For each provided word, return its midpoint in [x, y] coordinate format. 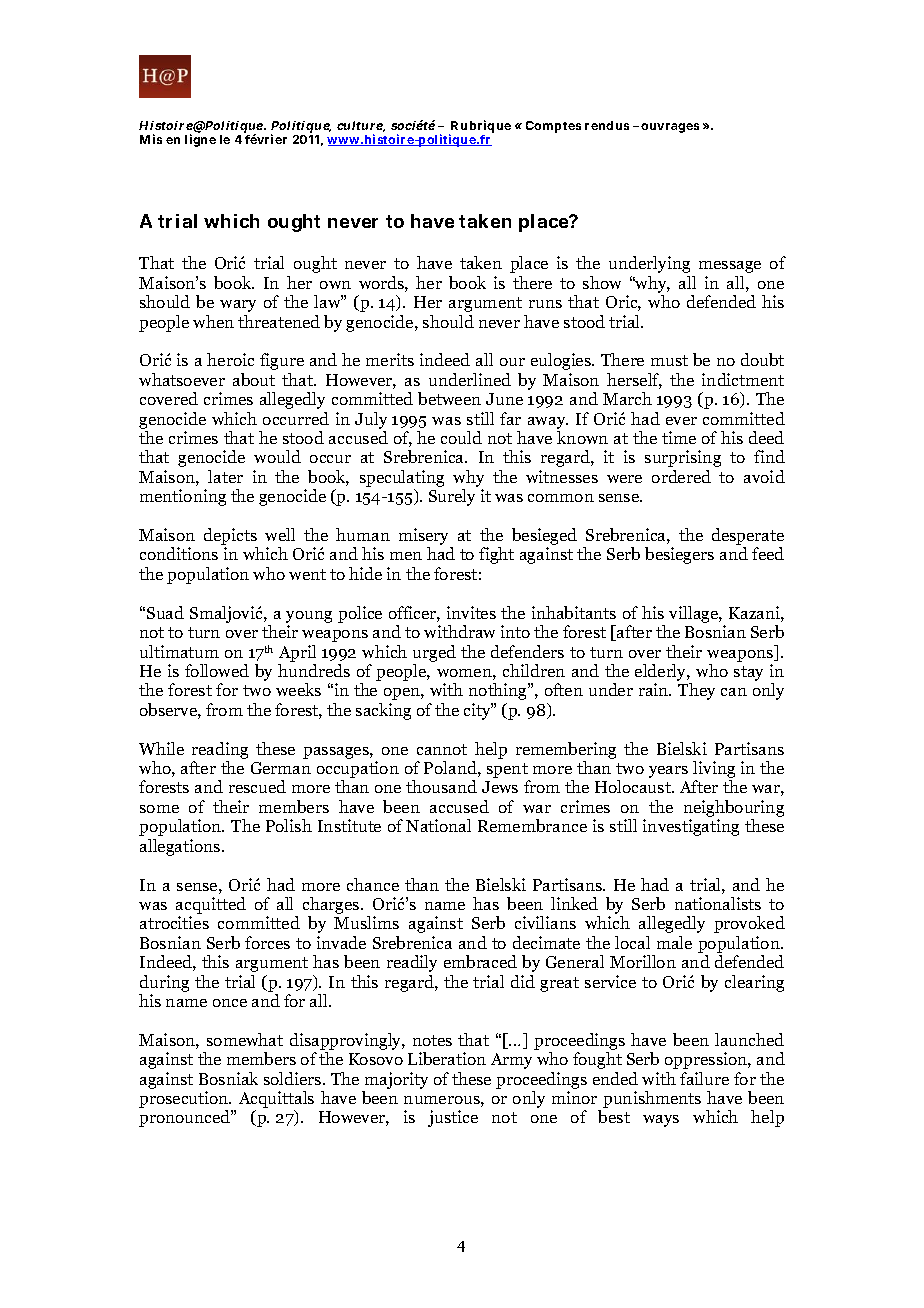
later [225, 476]
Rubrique [480, 128]
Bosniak [228, 1078]
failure [704, 1078]
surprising [683, 458]
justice [453, 1118]
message [730, 267]
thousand [441, 786]
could [461, 437]
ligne [200, 140]
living [714, 771]
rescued [257, 786]
